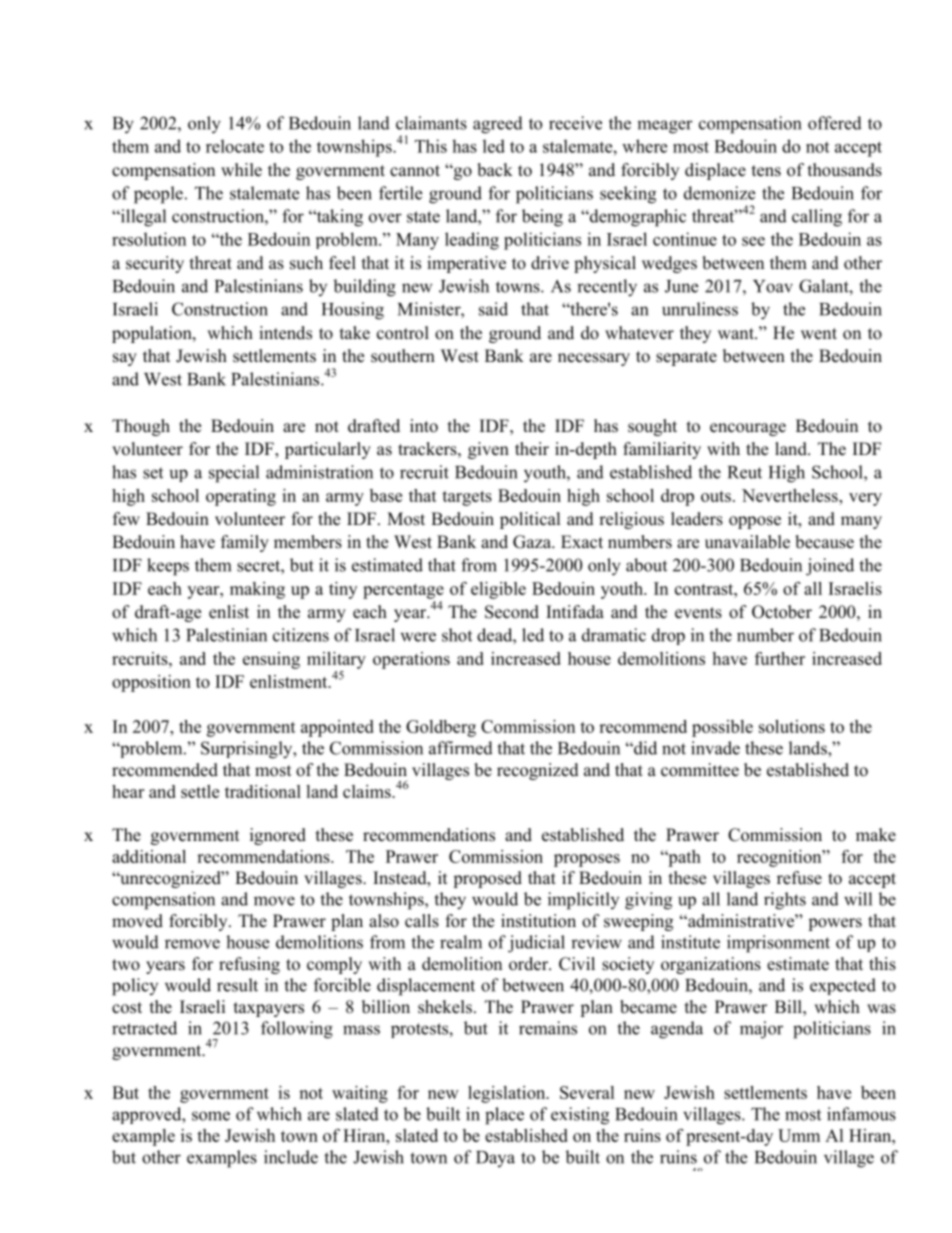 This image has width=952, height=1233. What do you see at coordinates (780, 658) in the image?
I see `further` at bounding box center [780, 658].
